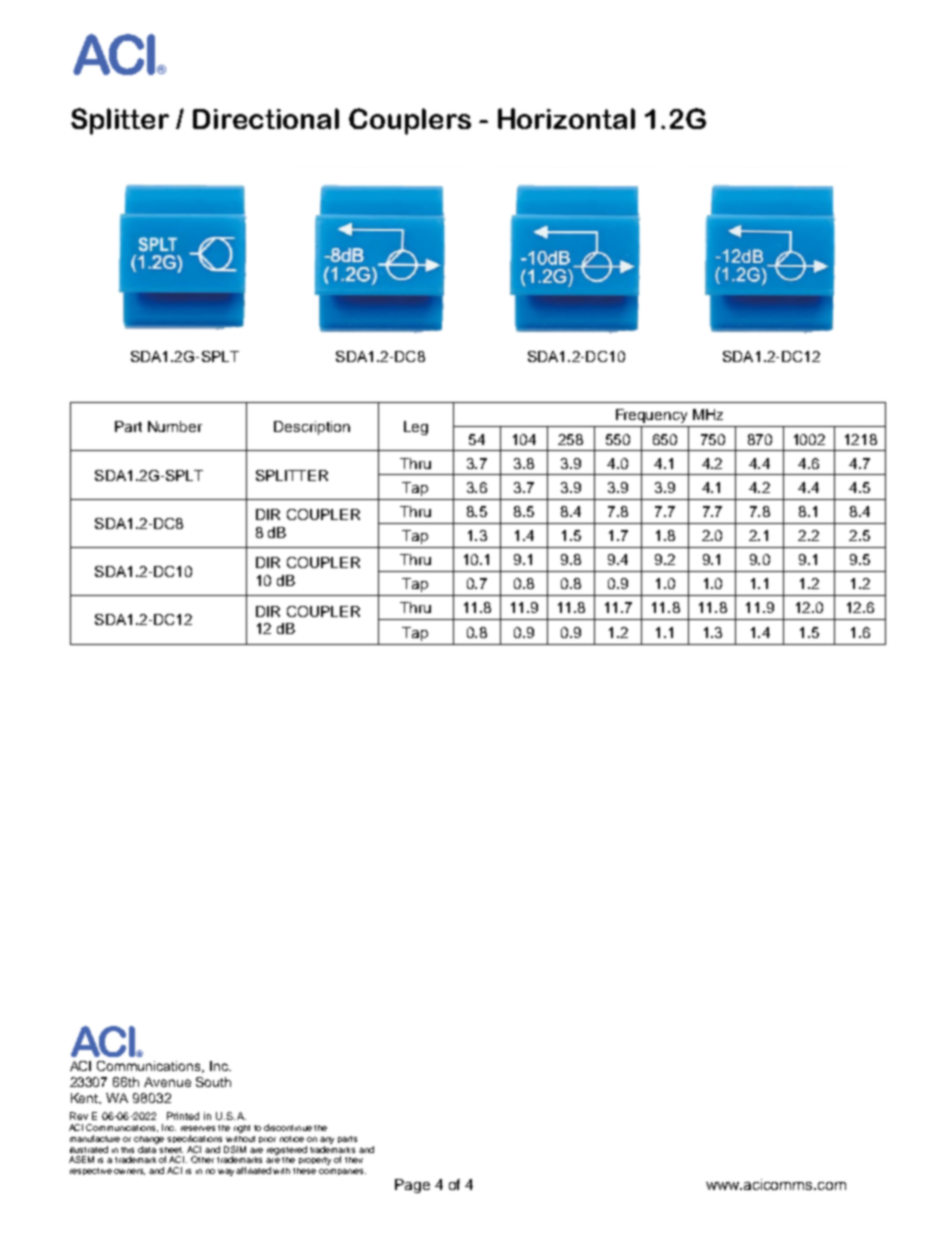  Describe the element at coordinates (266, 118) in the screenshot. I see `Directional` at that location.
